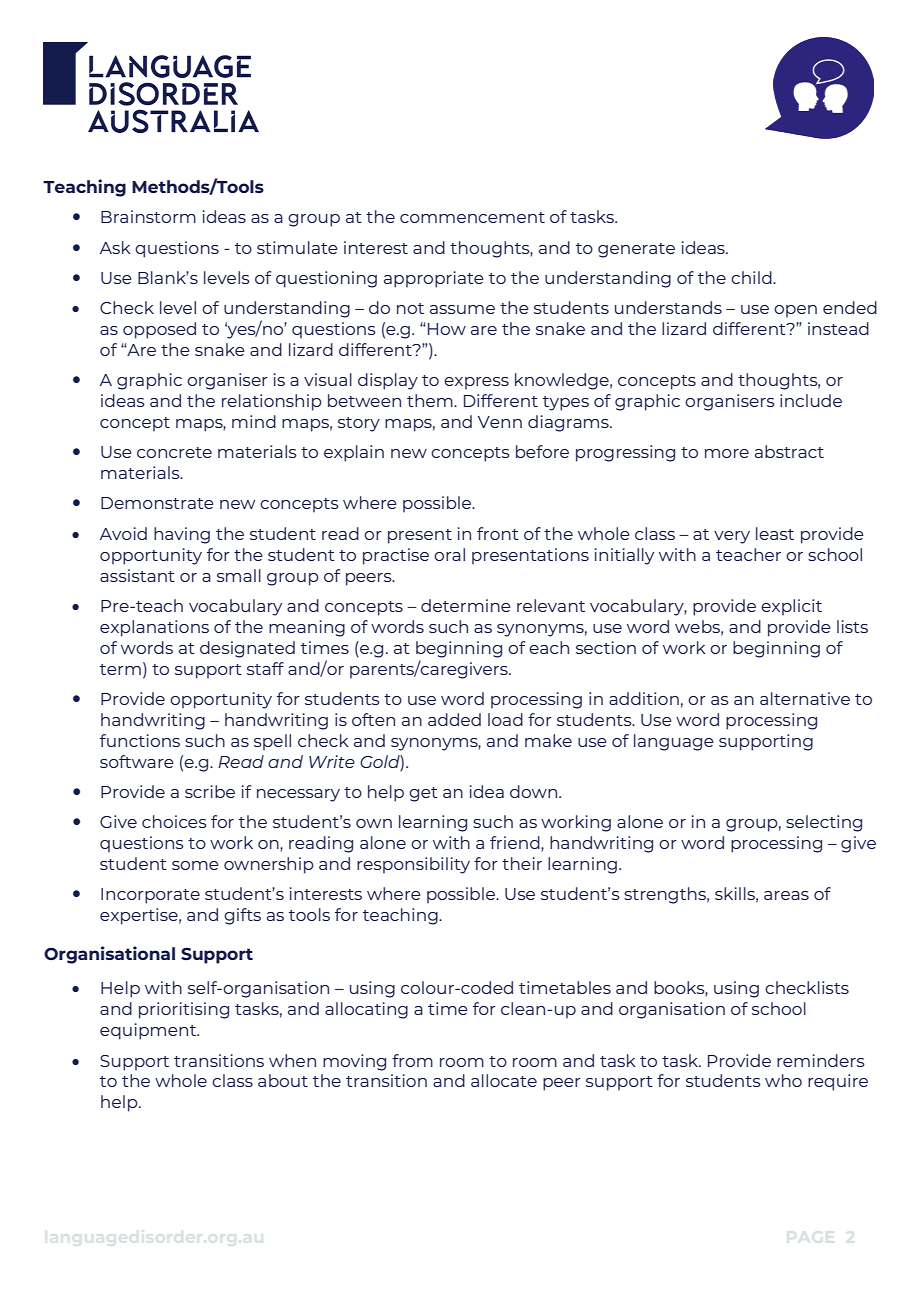 This page has width=924, height=1309. Describe the element at coordinates (535, 791) in the page. I see `down` at that location.
